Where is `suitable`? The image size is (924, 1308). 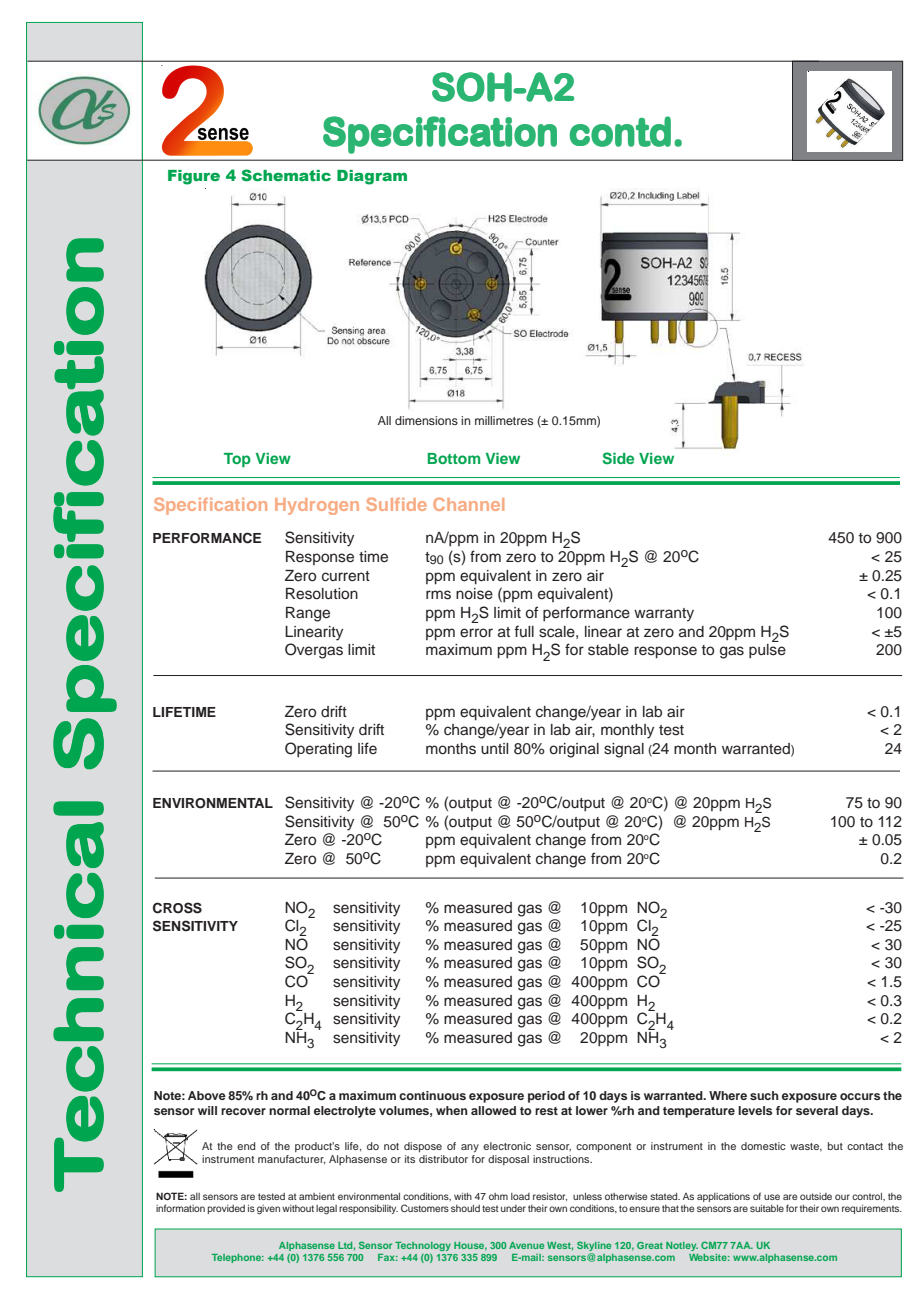
suitable is located at coordinates (767, 1208).
